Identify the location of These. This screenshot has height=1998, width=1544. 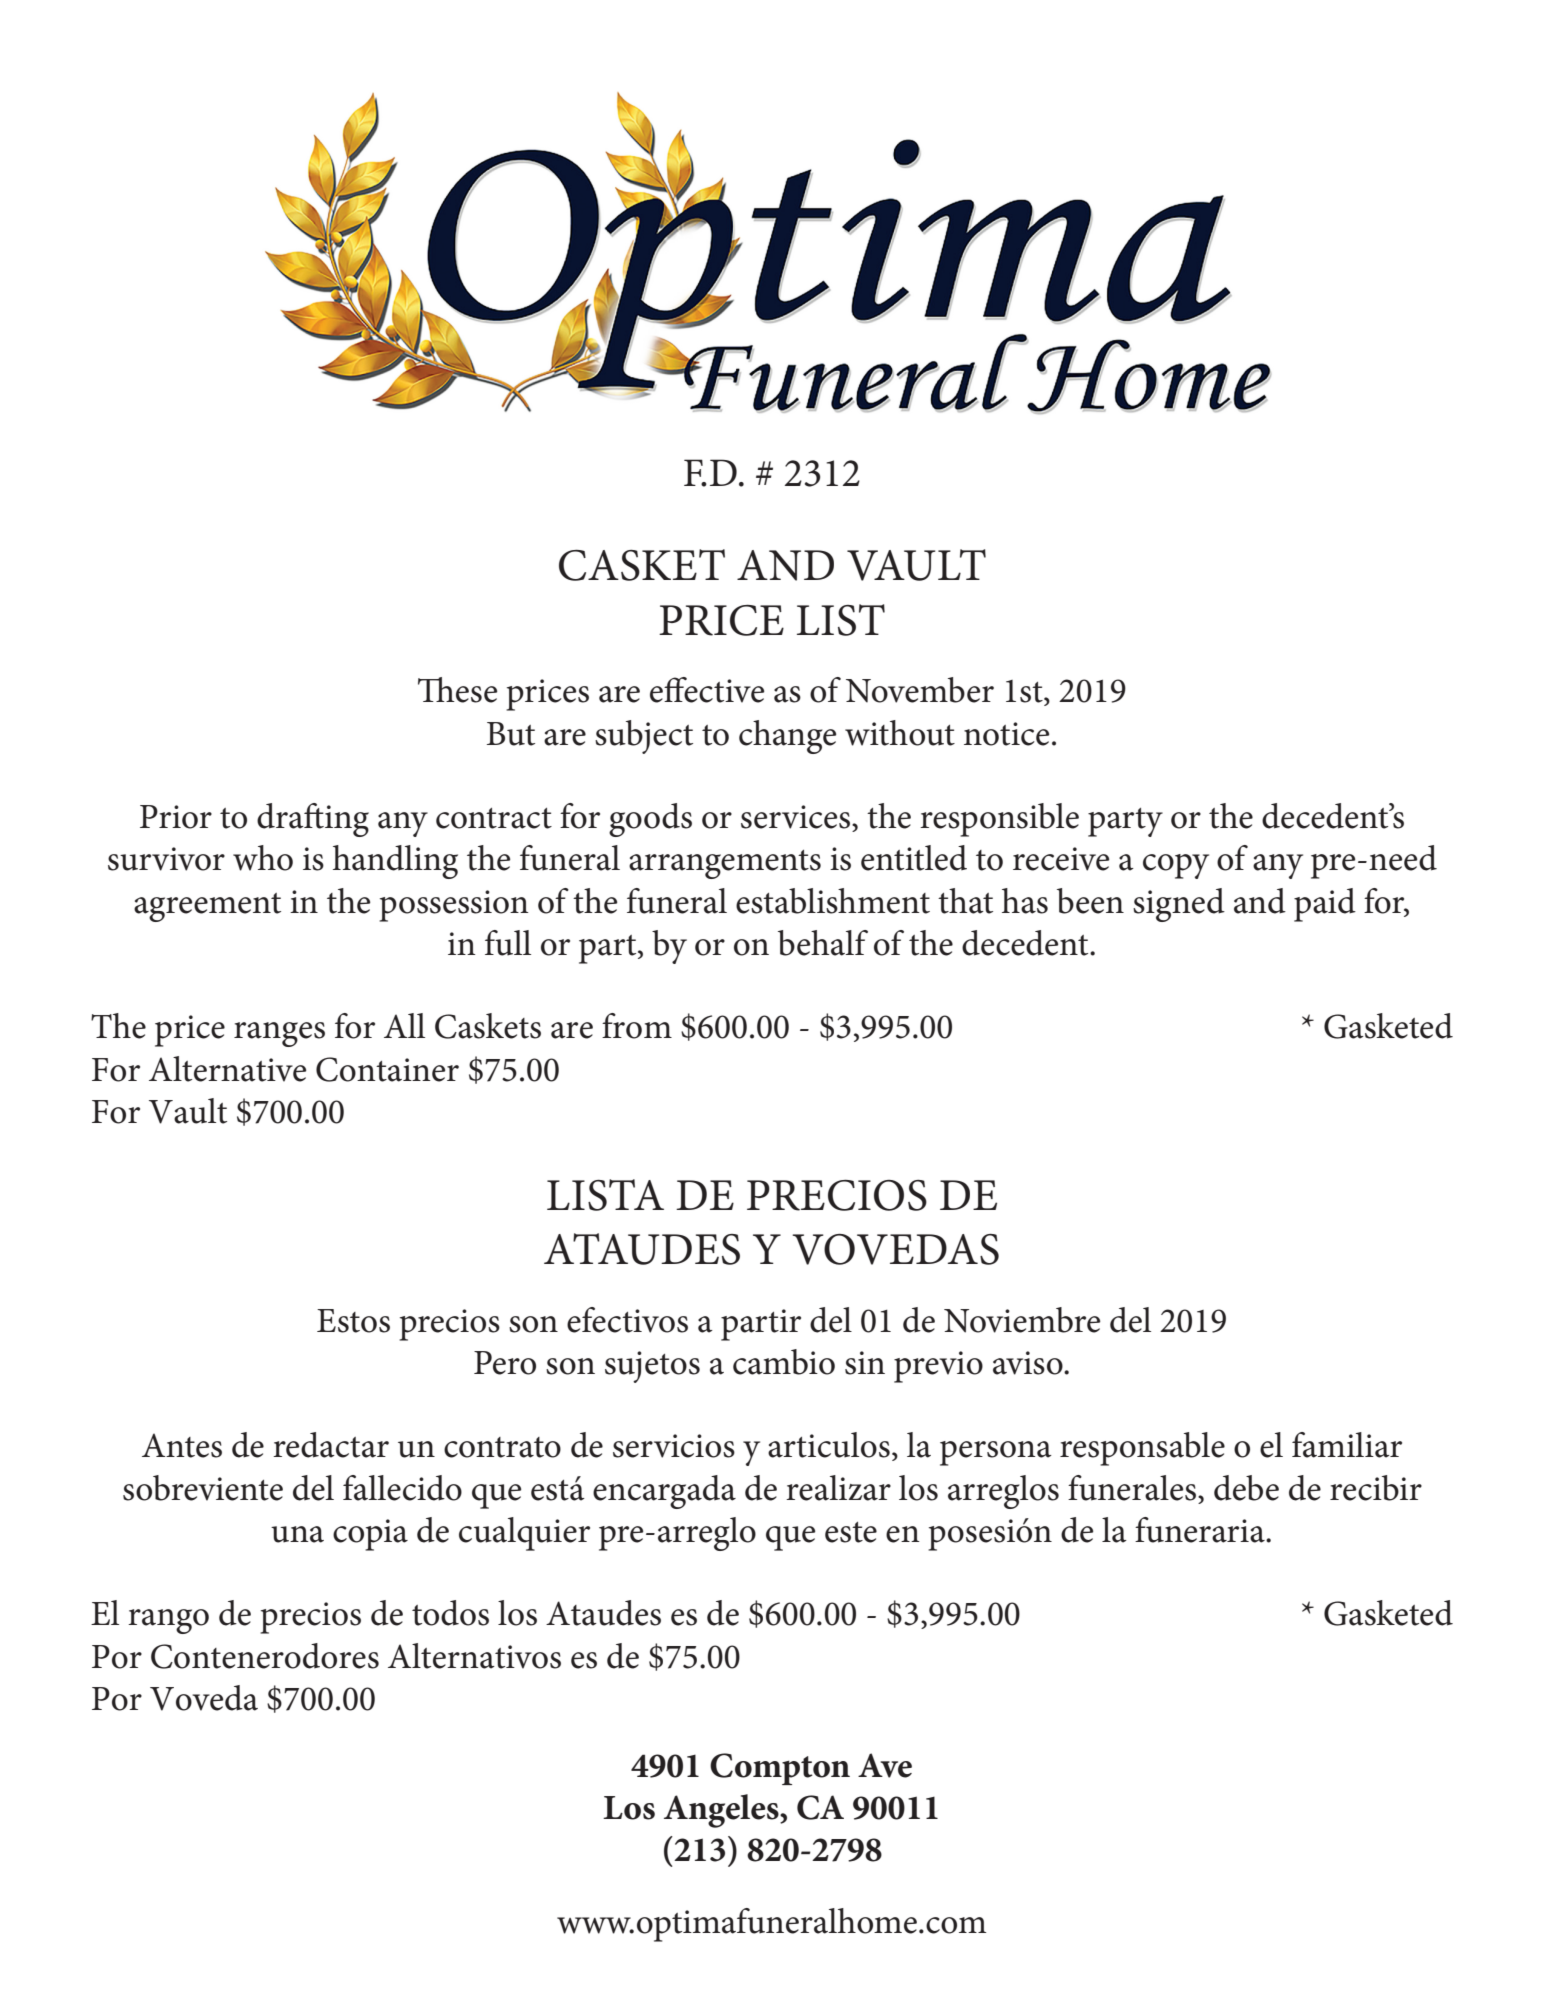
(458, 690).
